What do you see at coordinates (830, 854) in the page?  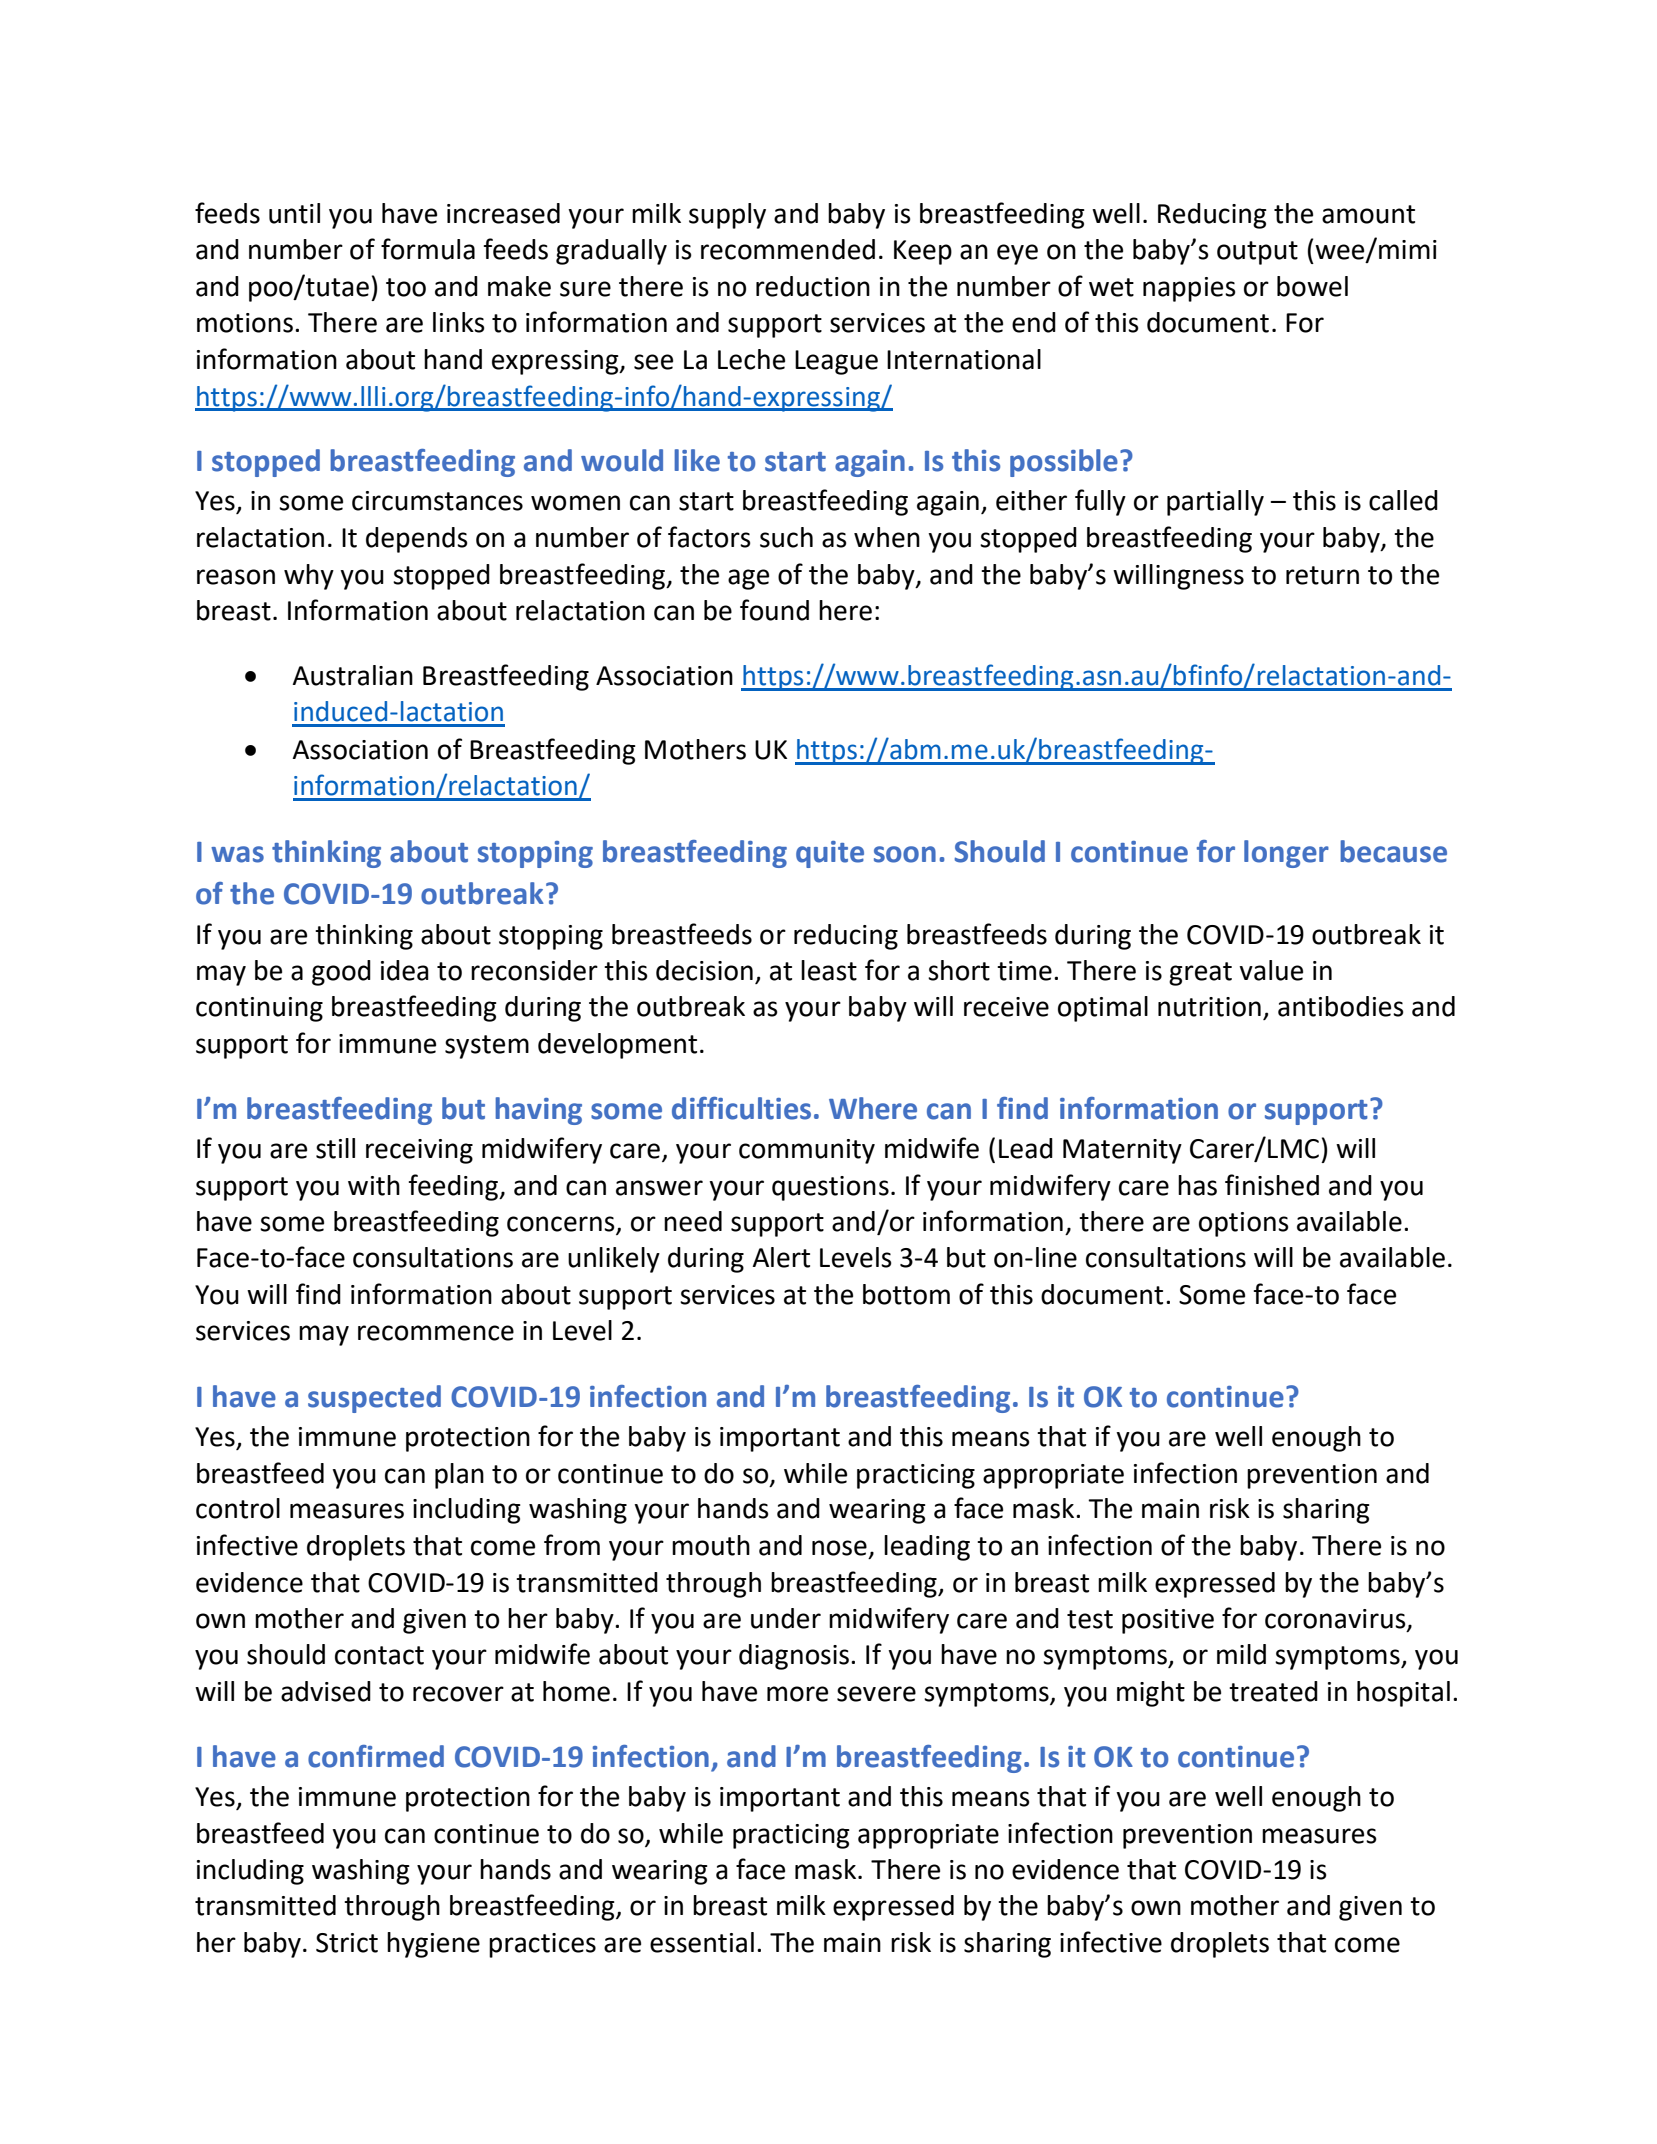 I see `quite` at bounding box center [830, 854].
